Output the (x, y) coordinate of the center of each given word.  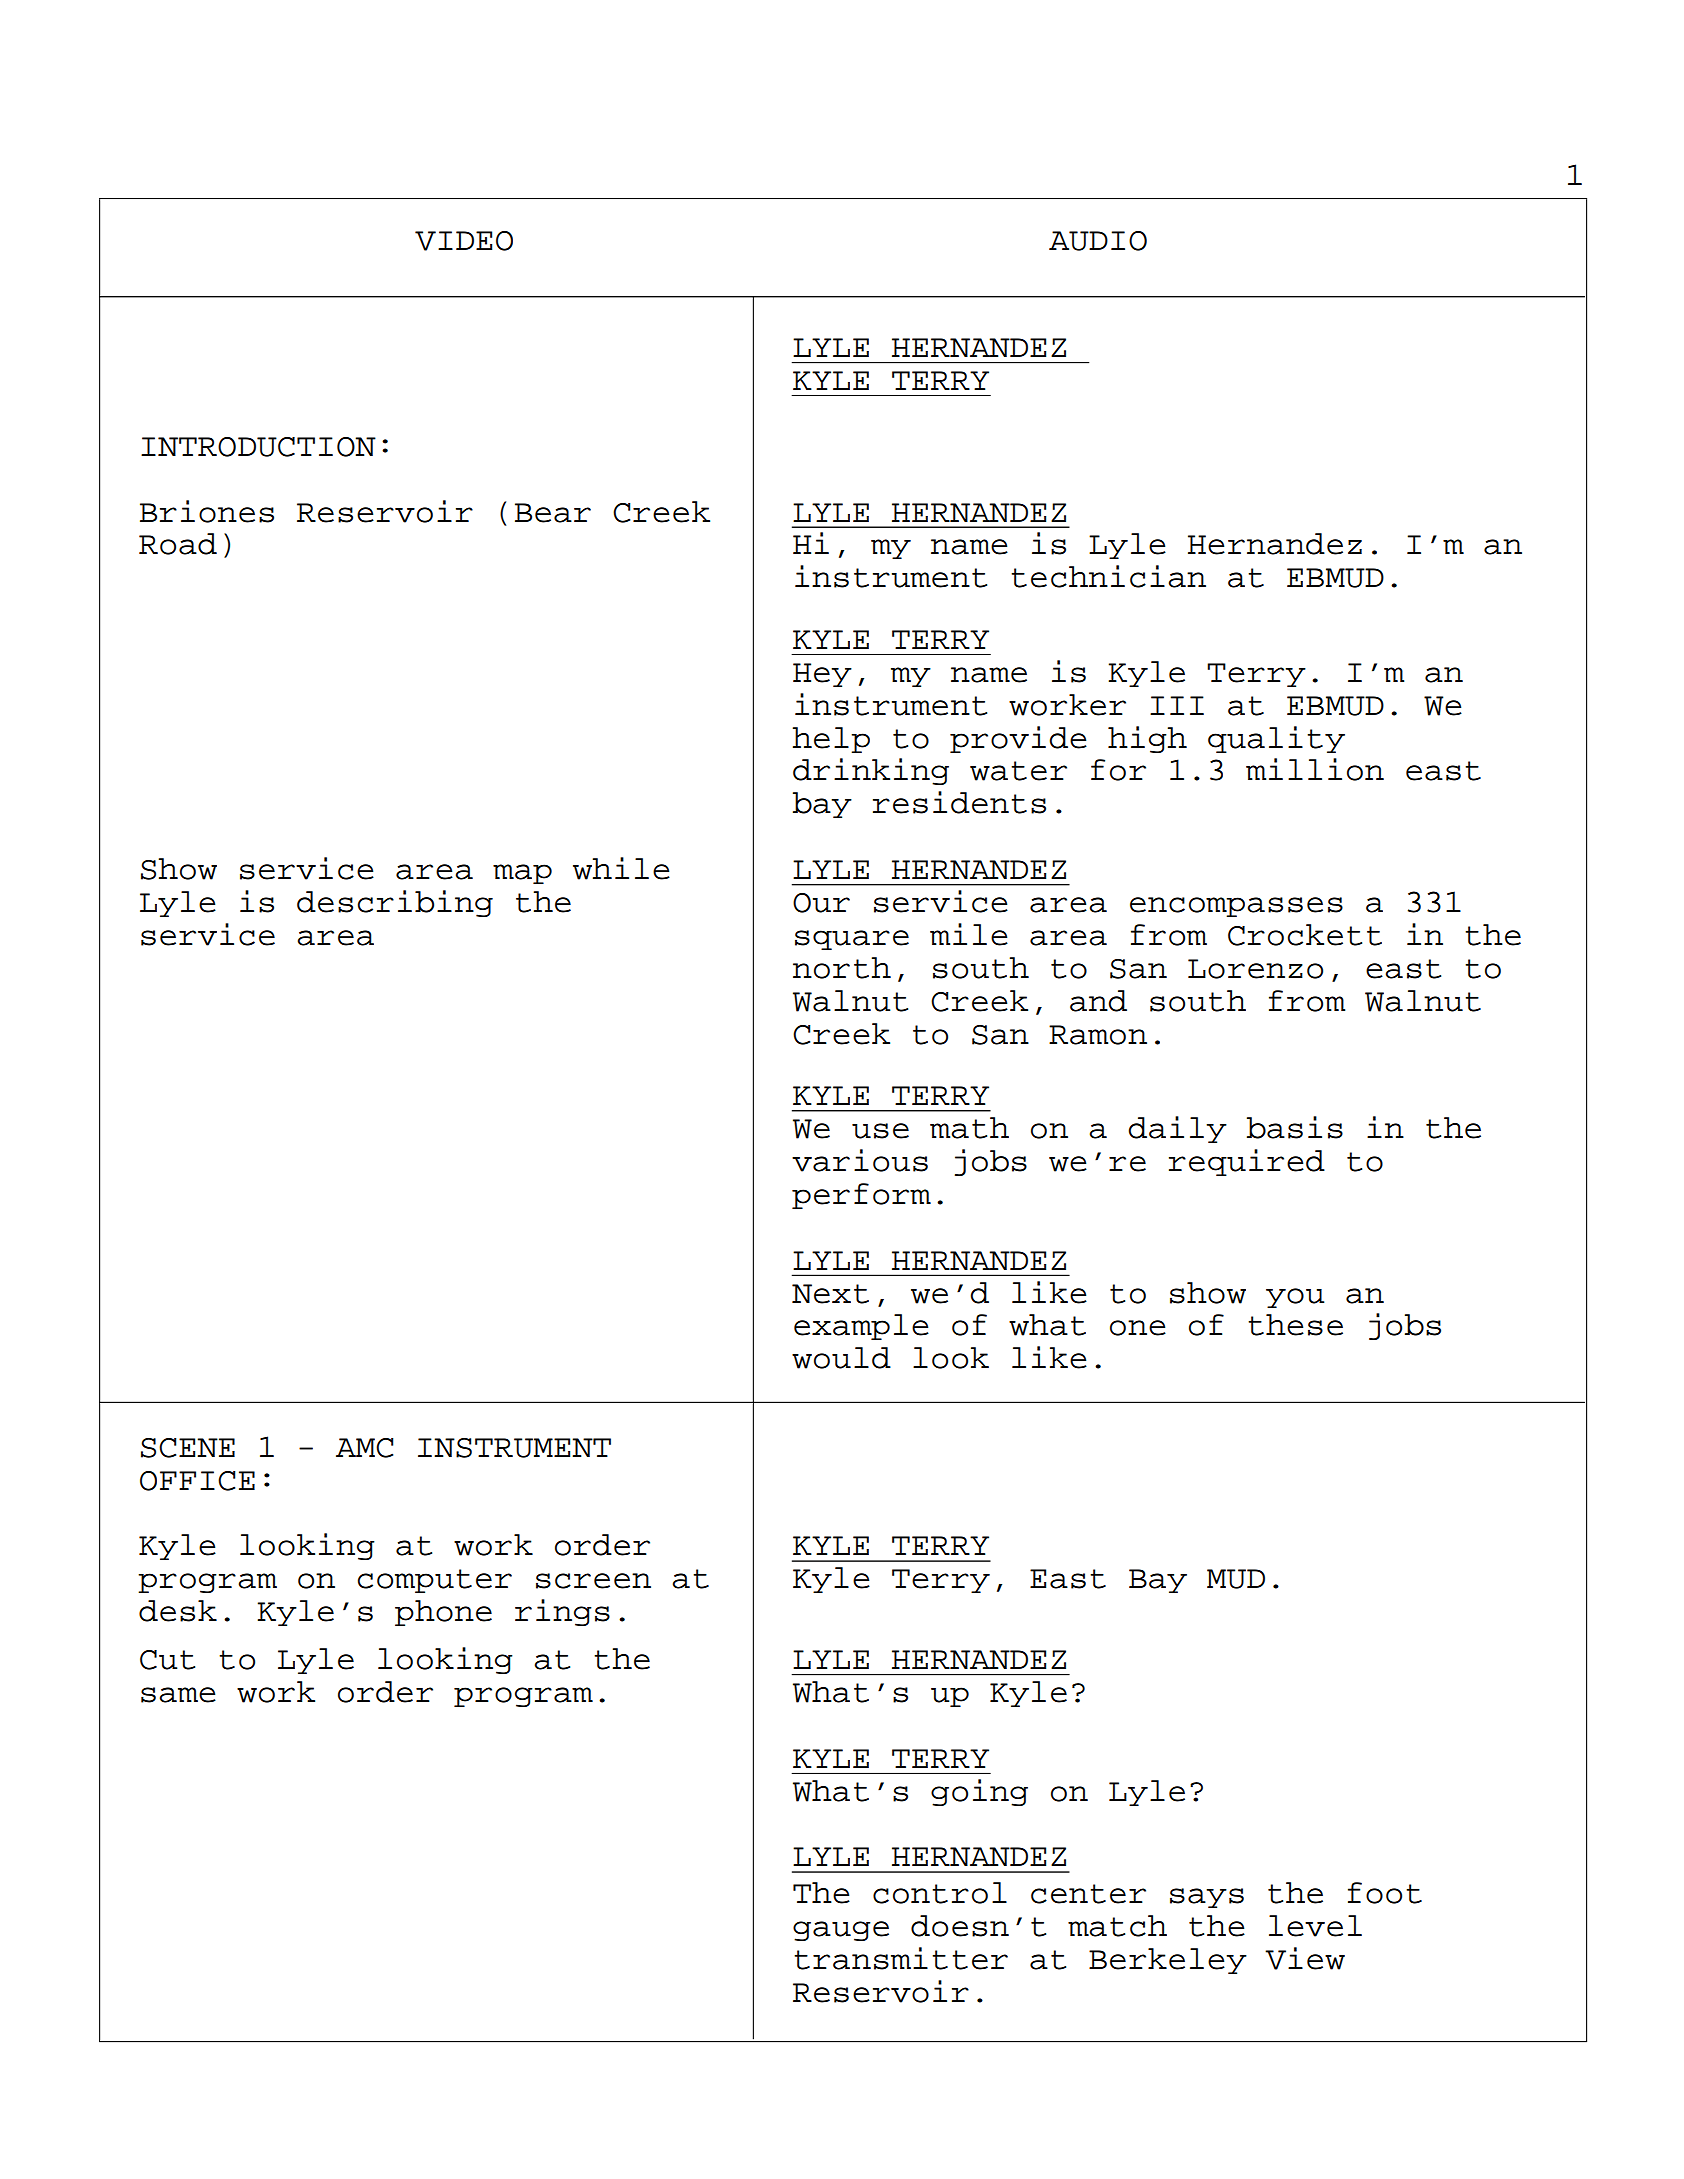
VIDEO (464, 241)
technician (1108, 576)
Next (830, 1294)
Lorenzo (1255, 969)
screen (593, 1581)
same (178, 1695)
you (1295, 1298)
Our (821, 903)
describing (395, 903)
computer (435, 1581)
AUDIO (1098, 241)
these (1295, 1325)
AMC (364, 1448)
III (1177, 705)
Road (178, 544)
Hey (822, 675)
